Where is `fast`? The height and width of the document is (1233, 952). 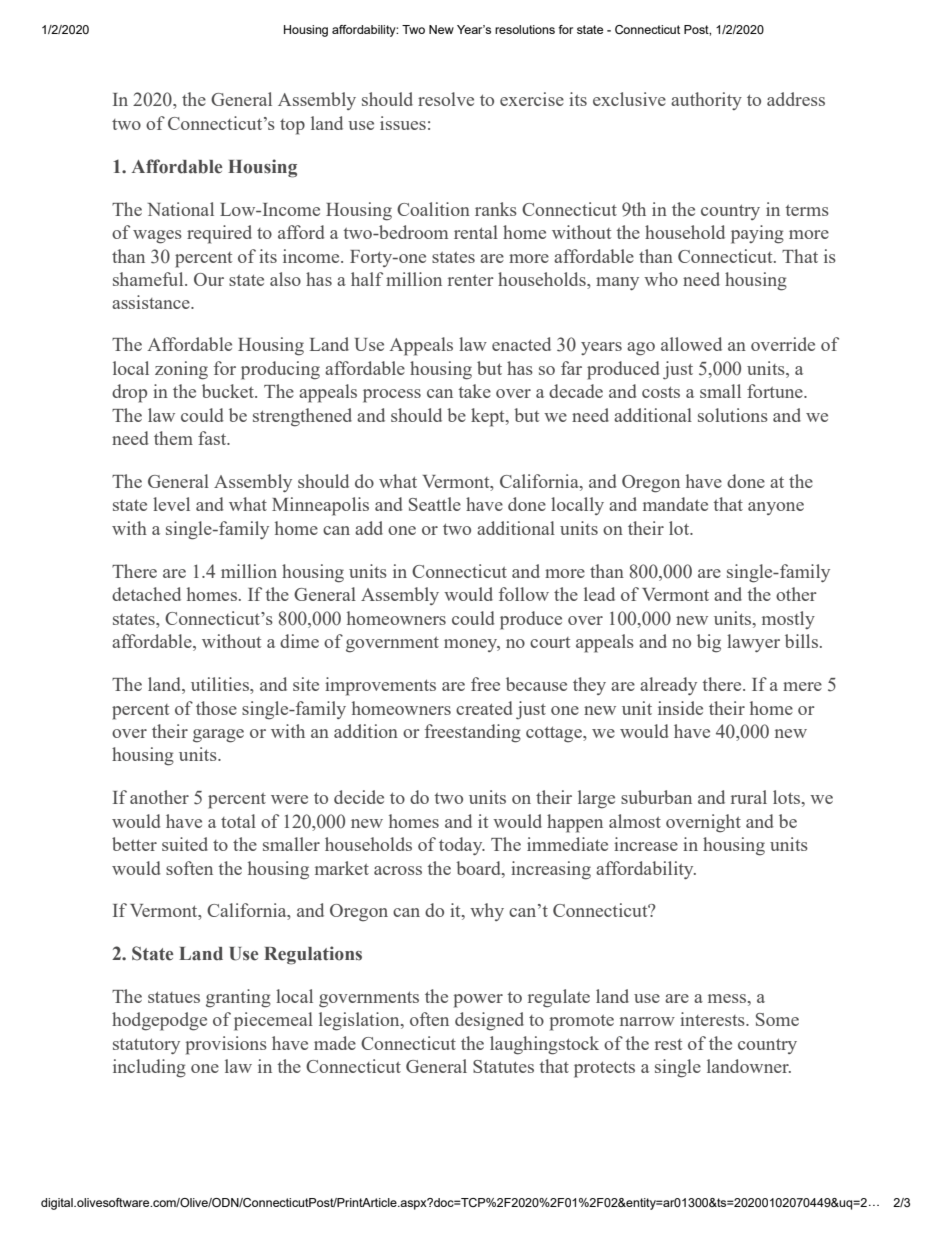 fast is located at coordinates (213, 438).
